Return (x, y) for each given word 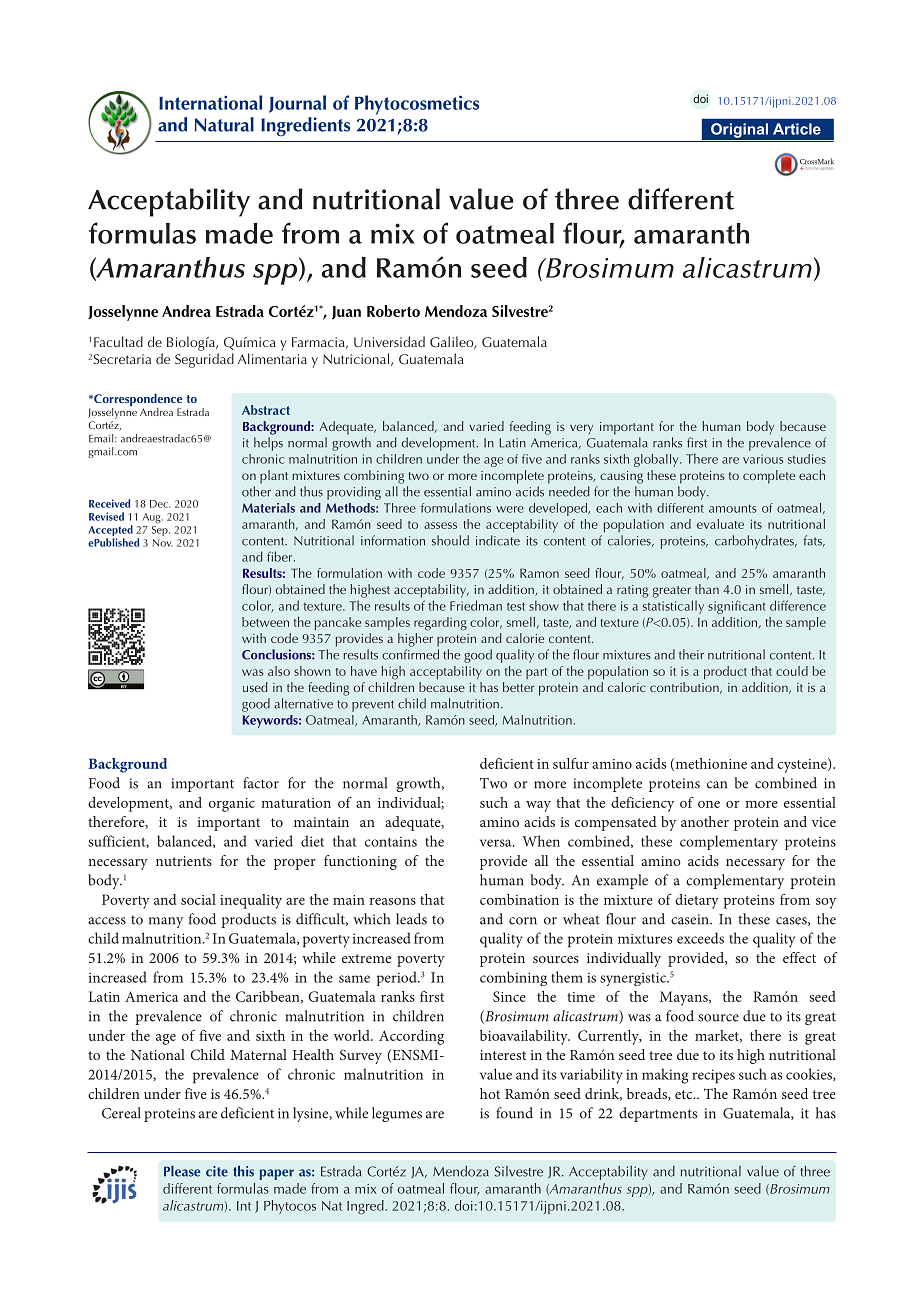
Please (182, 1171)
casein (691, 919)
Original (739, 130)
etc (685, 1094)
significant (737, 607)
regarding (440, 624)
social (198, 899)
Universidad (389, 341)
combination (519, 899)
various (763, 459)
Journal (297, 104)
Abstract (266, 410)
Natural (224, 124)
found (514, 1113)
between (265, 622)
